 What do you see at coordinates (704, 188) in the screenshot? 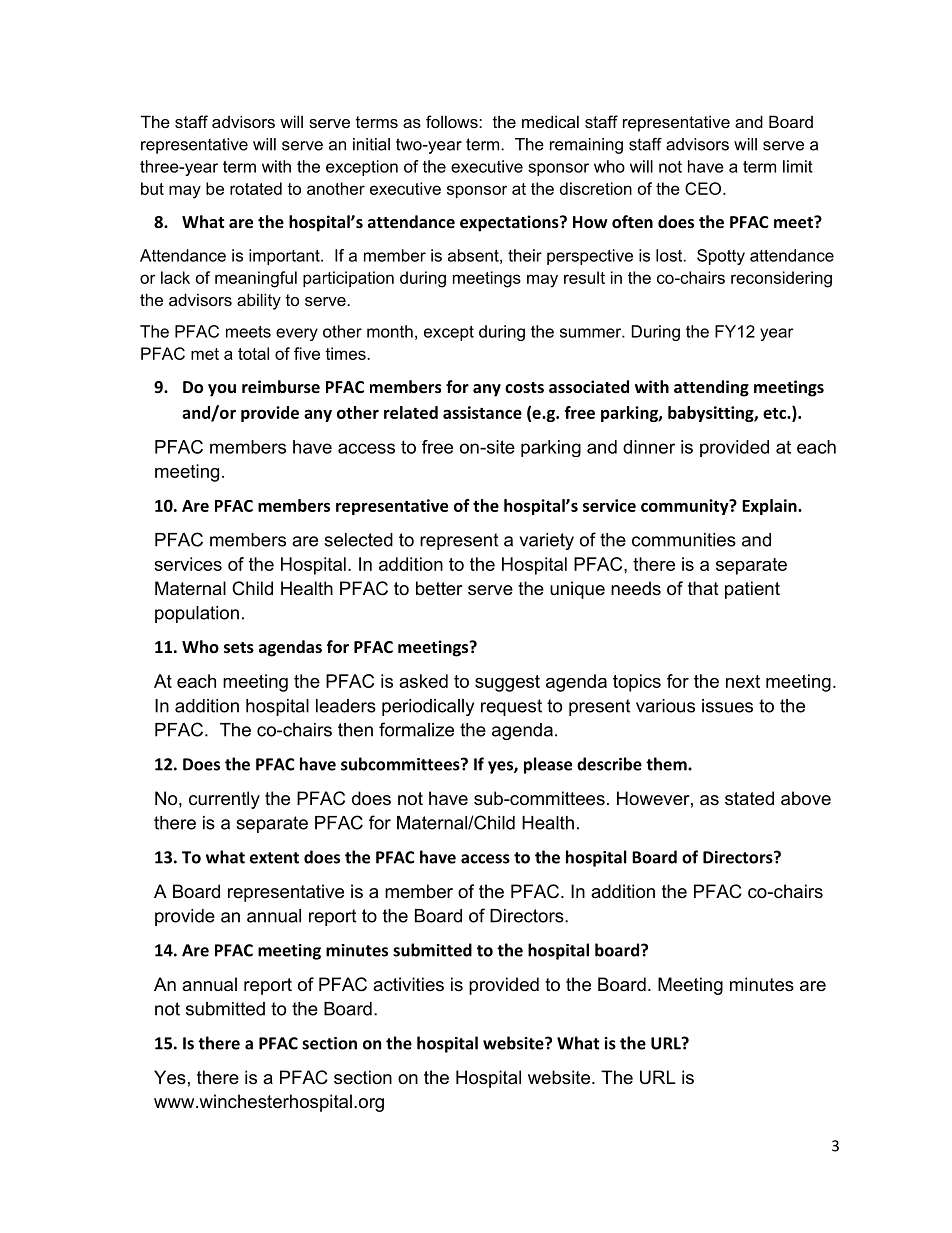
I see `CEO` at bounding box center [704, 188].
